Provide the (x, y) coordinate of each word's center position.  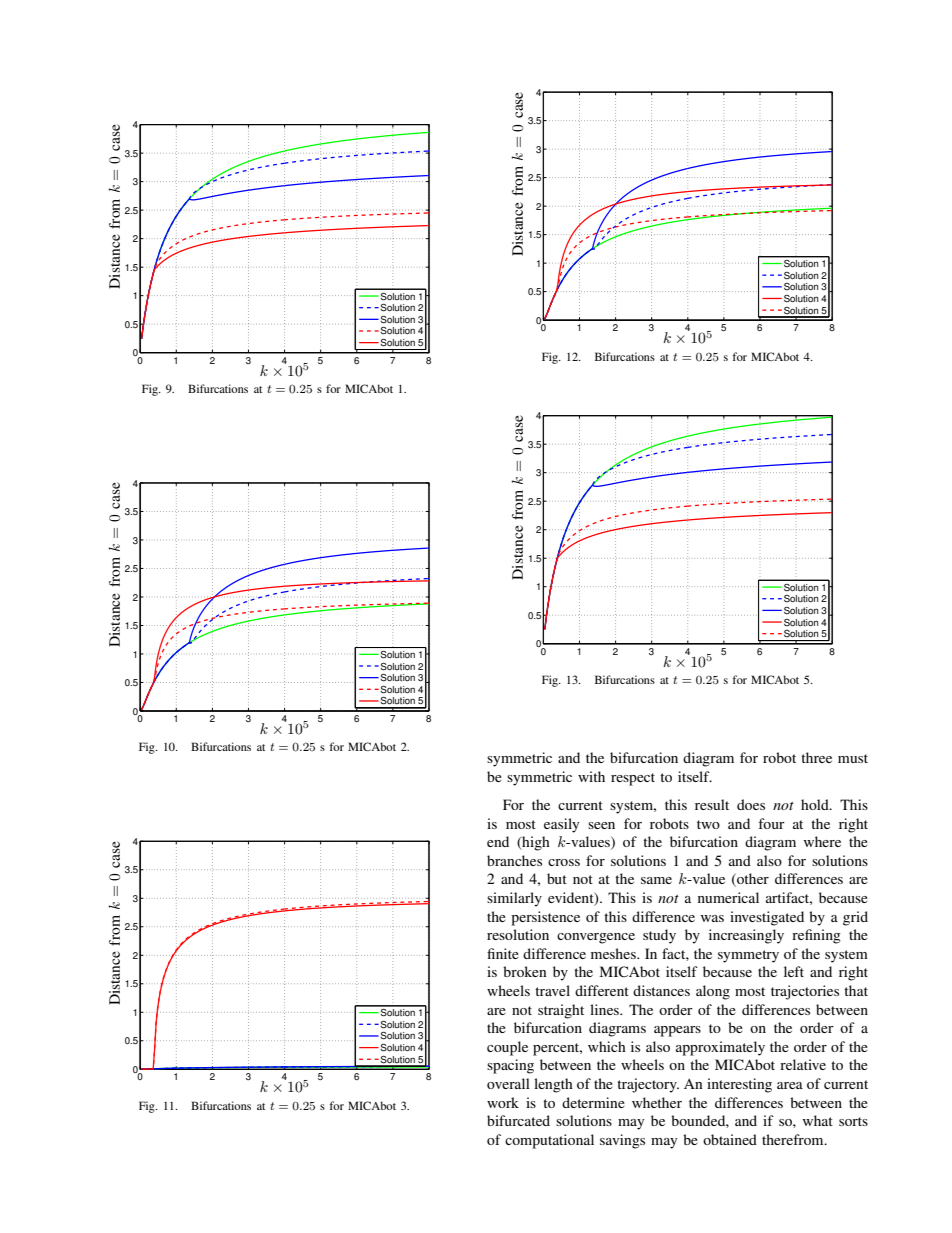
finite (503, 953)
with (591, 776)
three (816, 757)
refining (816, 936)
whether (657, 1102)
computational (549, 1141)
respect (633, 779)
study (659, 936)
